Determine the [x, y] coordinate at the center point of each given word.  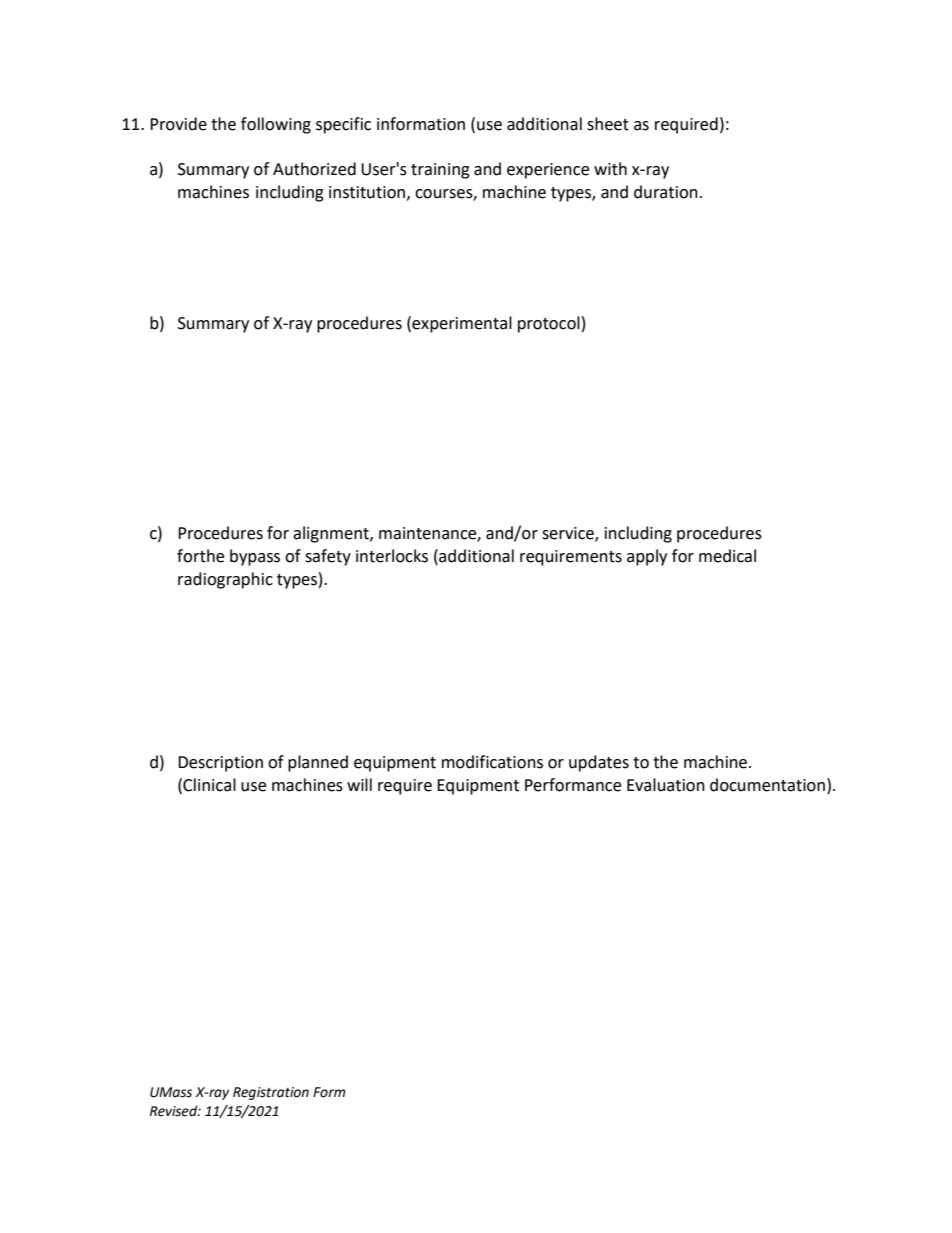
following [276, 125]
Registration [271, 1093]
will [359, 784]
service [569, 534]
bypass [255, 557]
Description [220, 764]
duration [666, 192]
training [440, 171]
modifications [492, 762]
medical [727, 556]
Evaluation [666, 785]
